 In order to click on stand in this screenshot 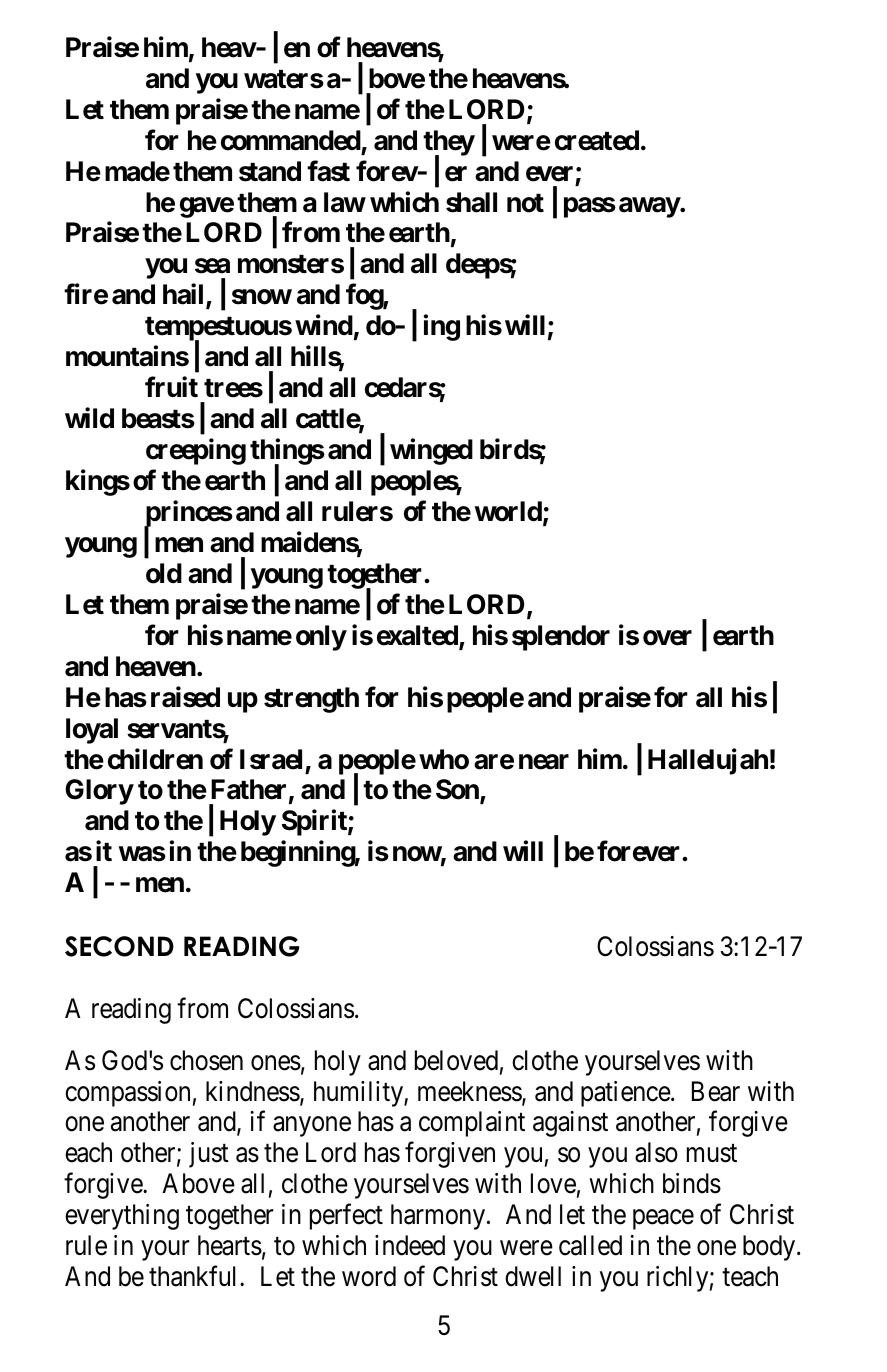, I will do `click(270, 171)`.
